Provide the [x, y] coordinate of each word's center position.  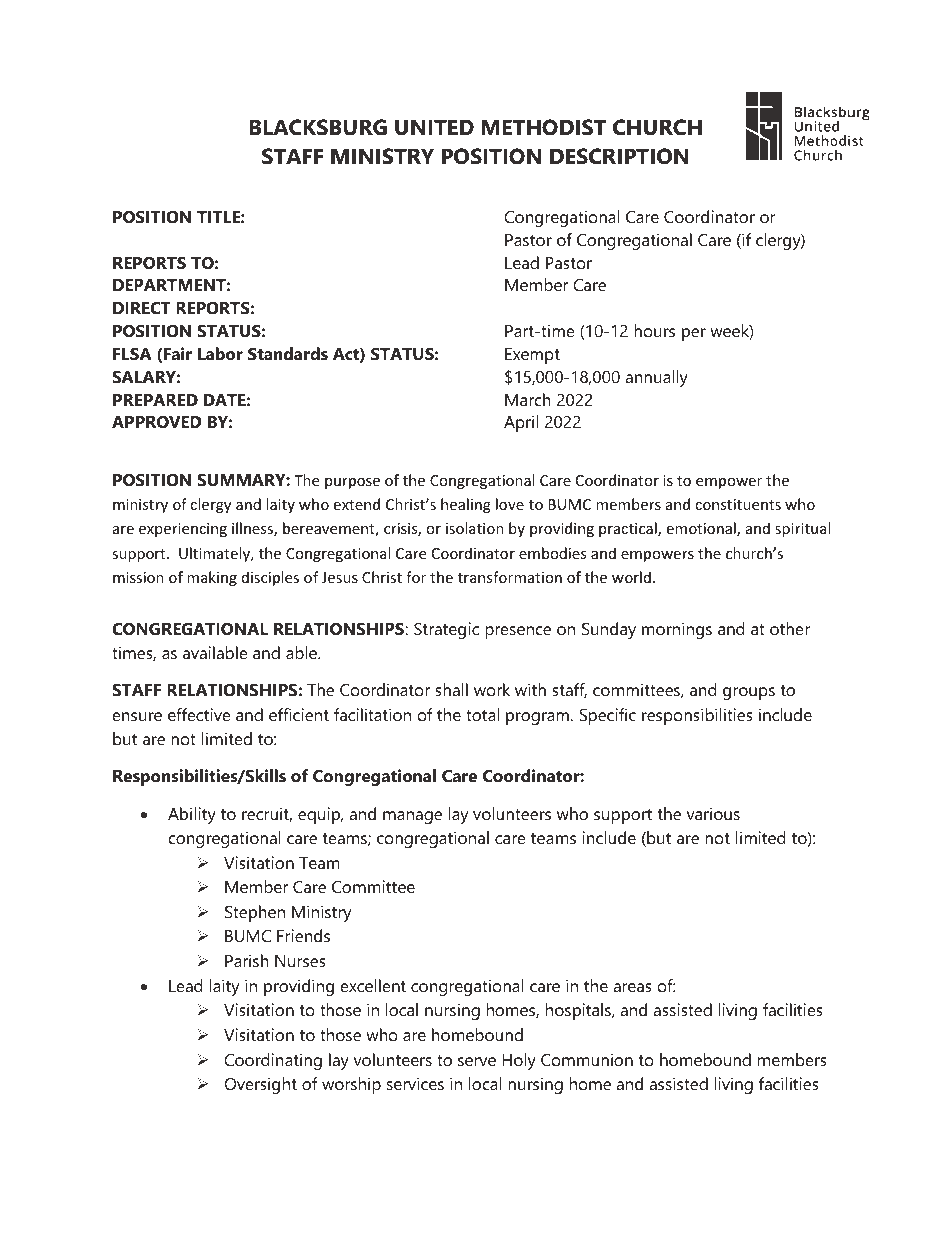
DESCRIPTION [619, 156]
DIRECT [142, 308]
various [713, 813]
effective [199, 714]
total [482, 714]
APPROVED [157, 422]
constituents [738, 504]
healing [466, 505]
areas [632, 987]
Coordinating [273, 1061]
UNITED [434, 127]
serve [477, 1061]
